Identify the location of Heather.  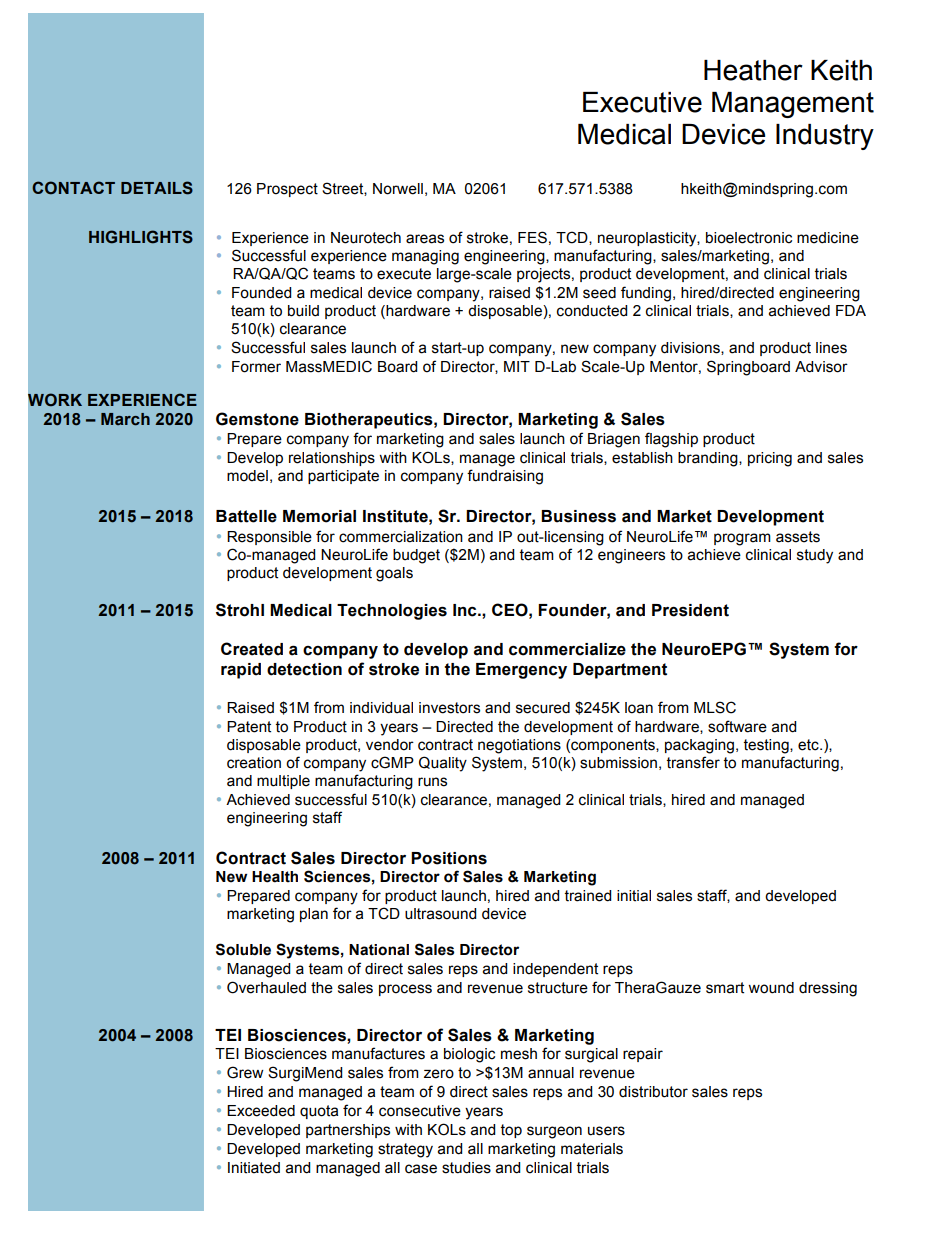
(753, 70).
